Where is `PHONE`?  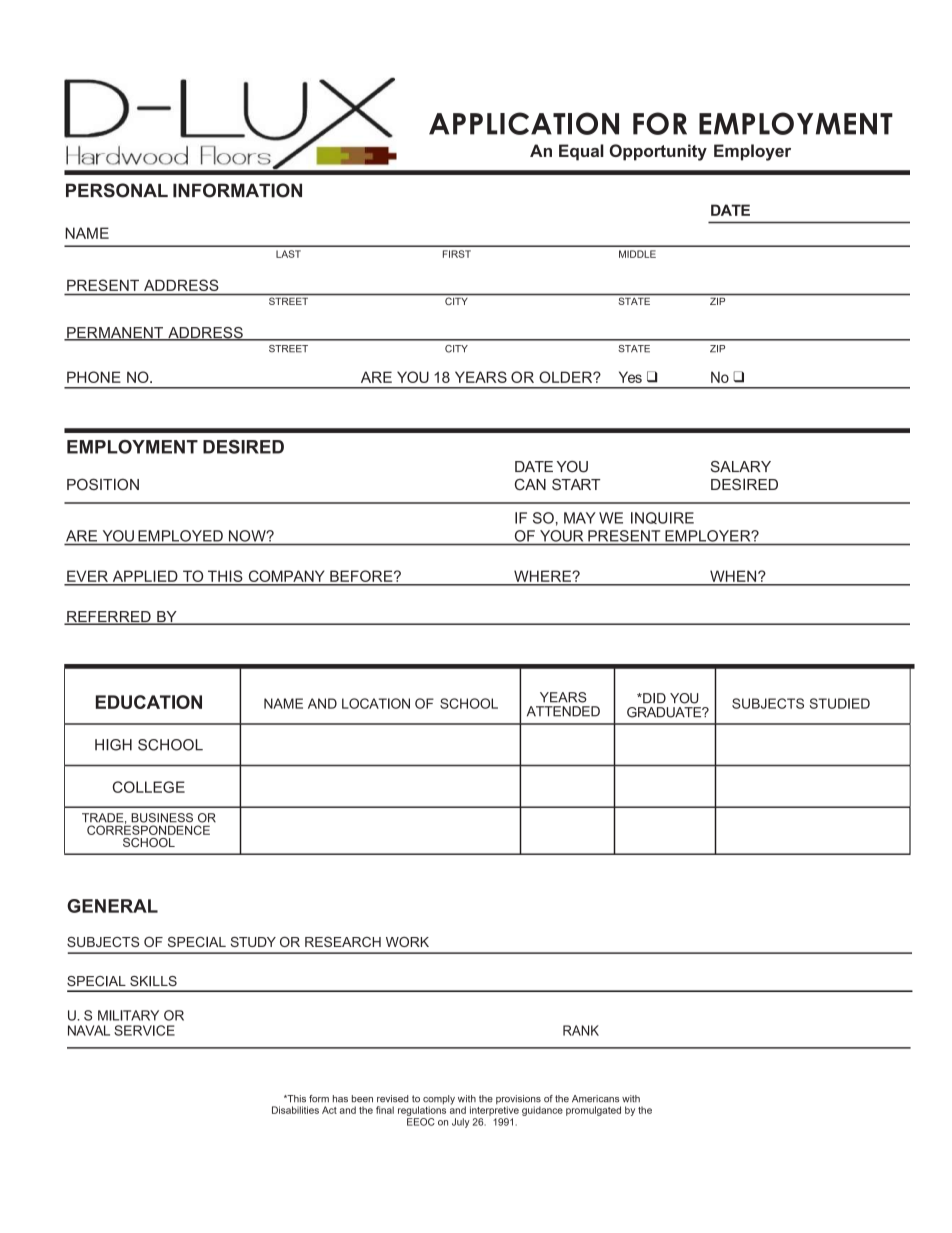 PHONE is located at coordinates (94, 377).
